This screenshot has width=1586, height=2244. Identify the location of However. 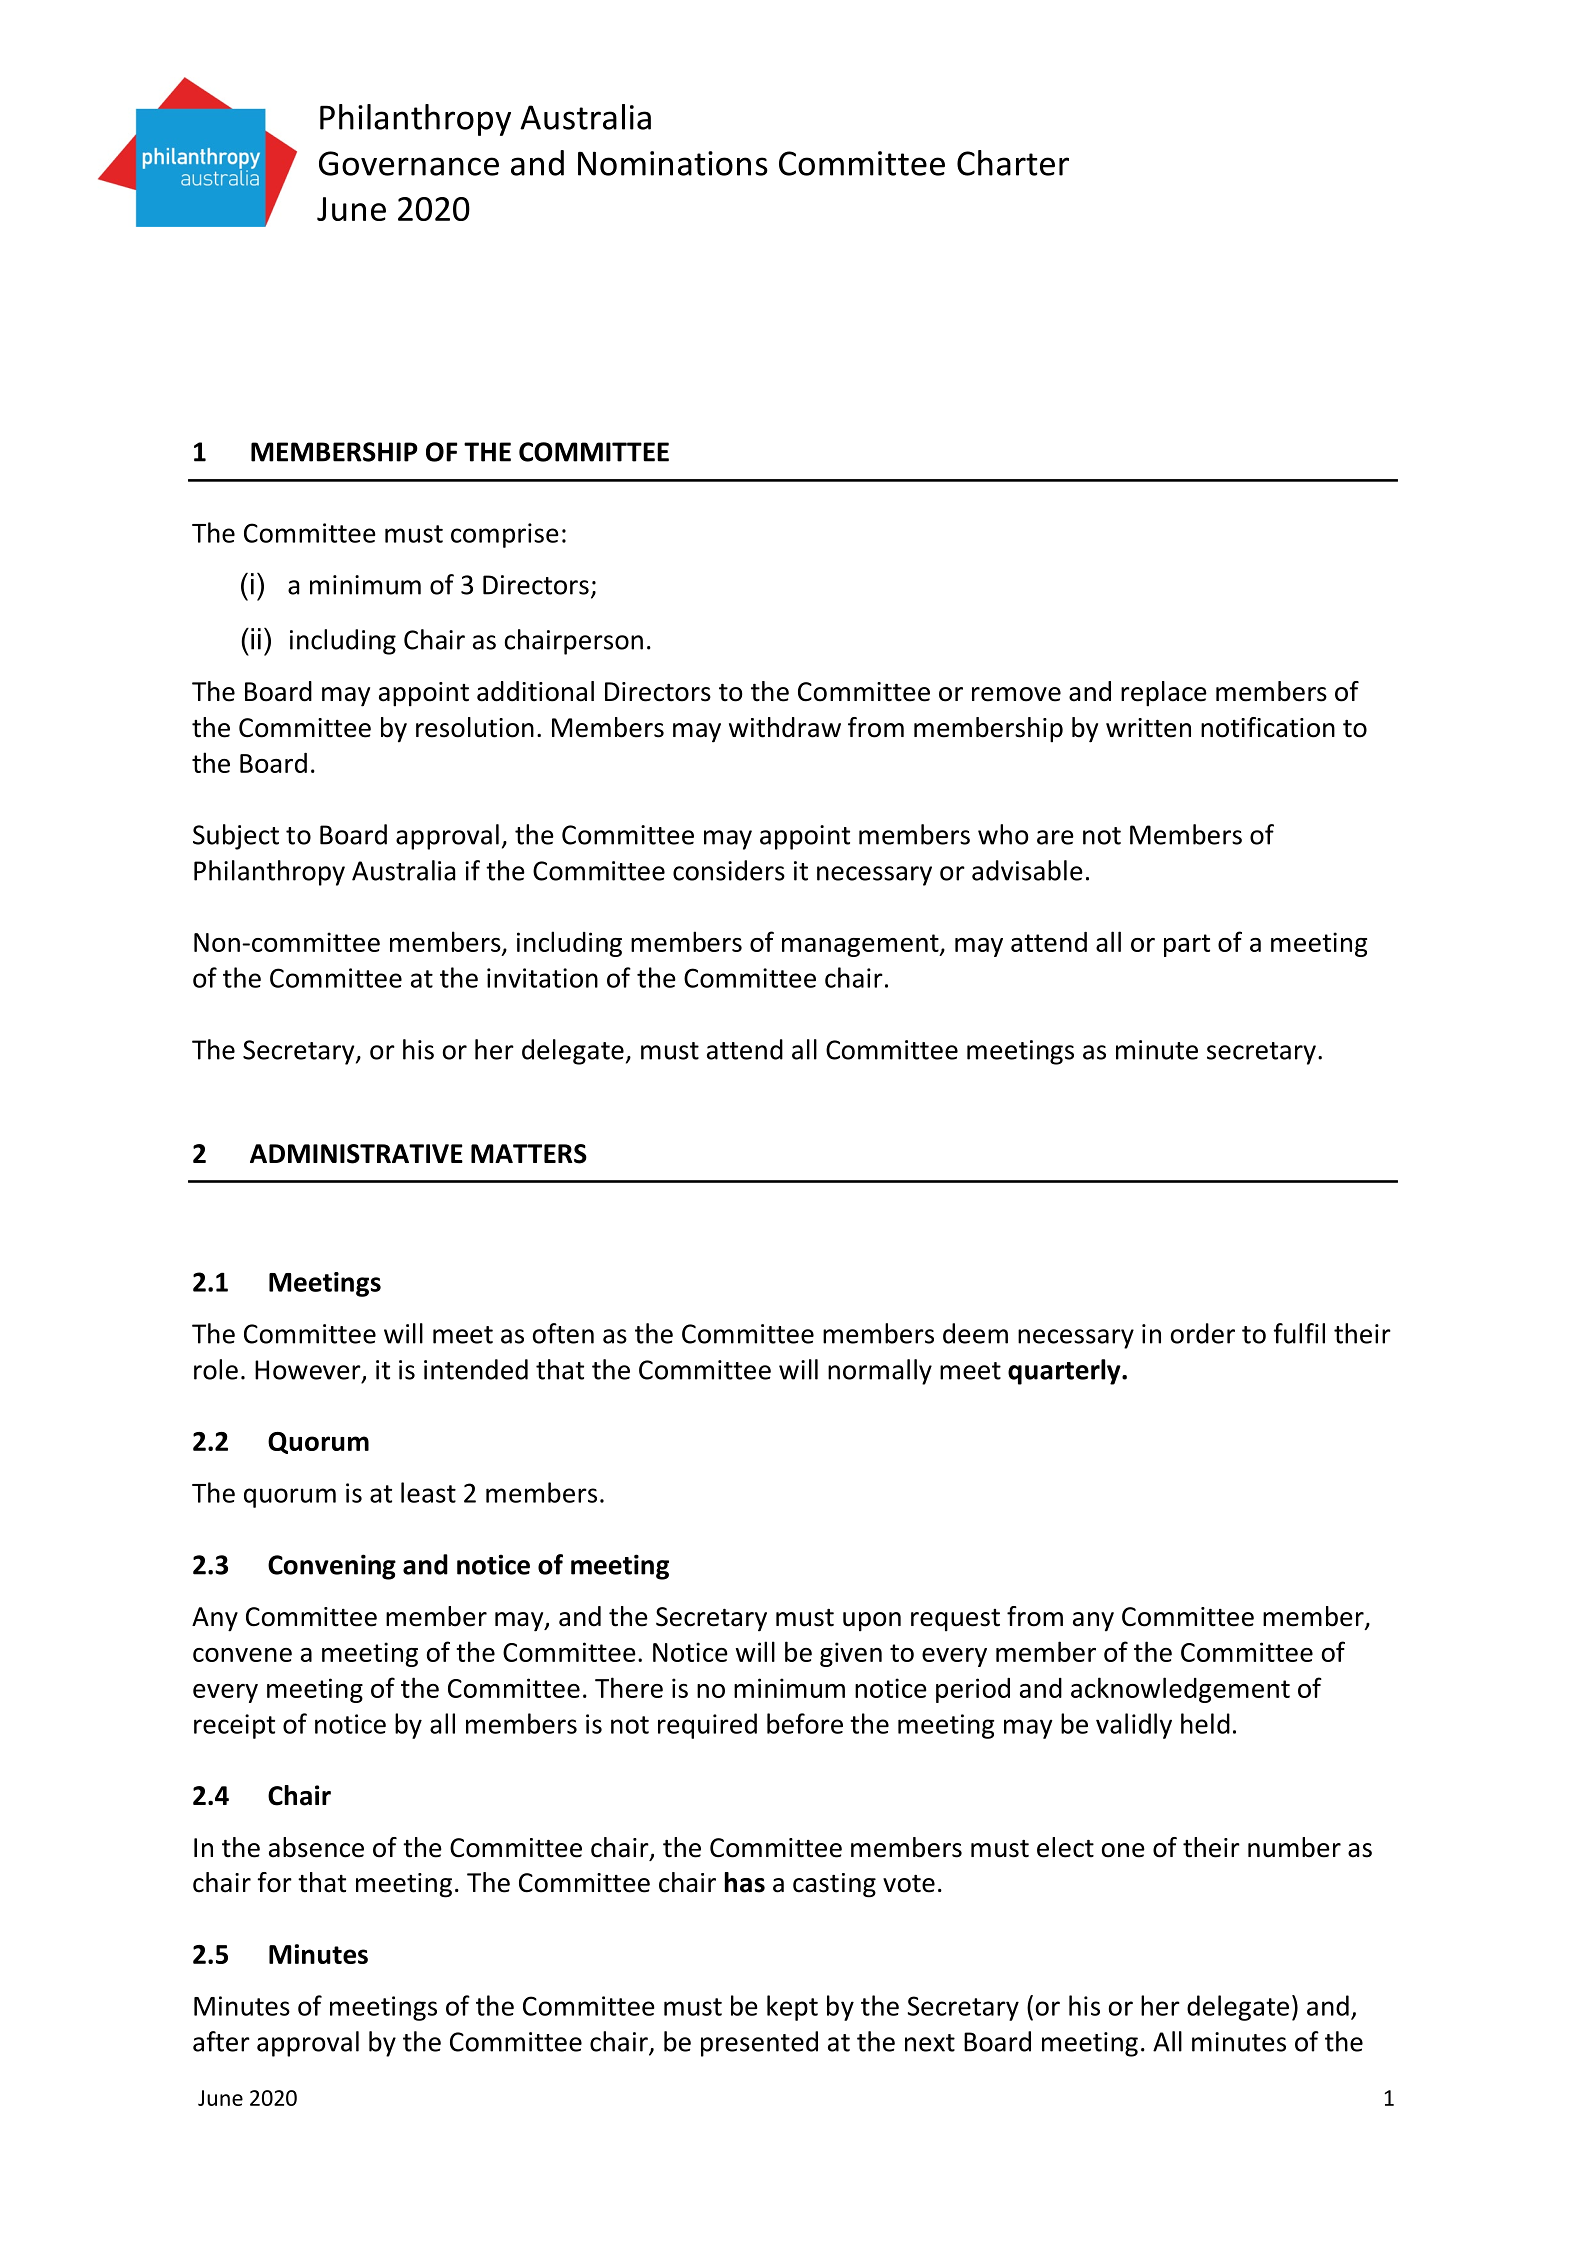
(309, 1371).
